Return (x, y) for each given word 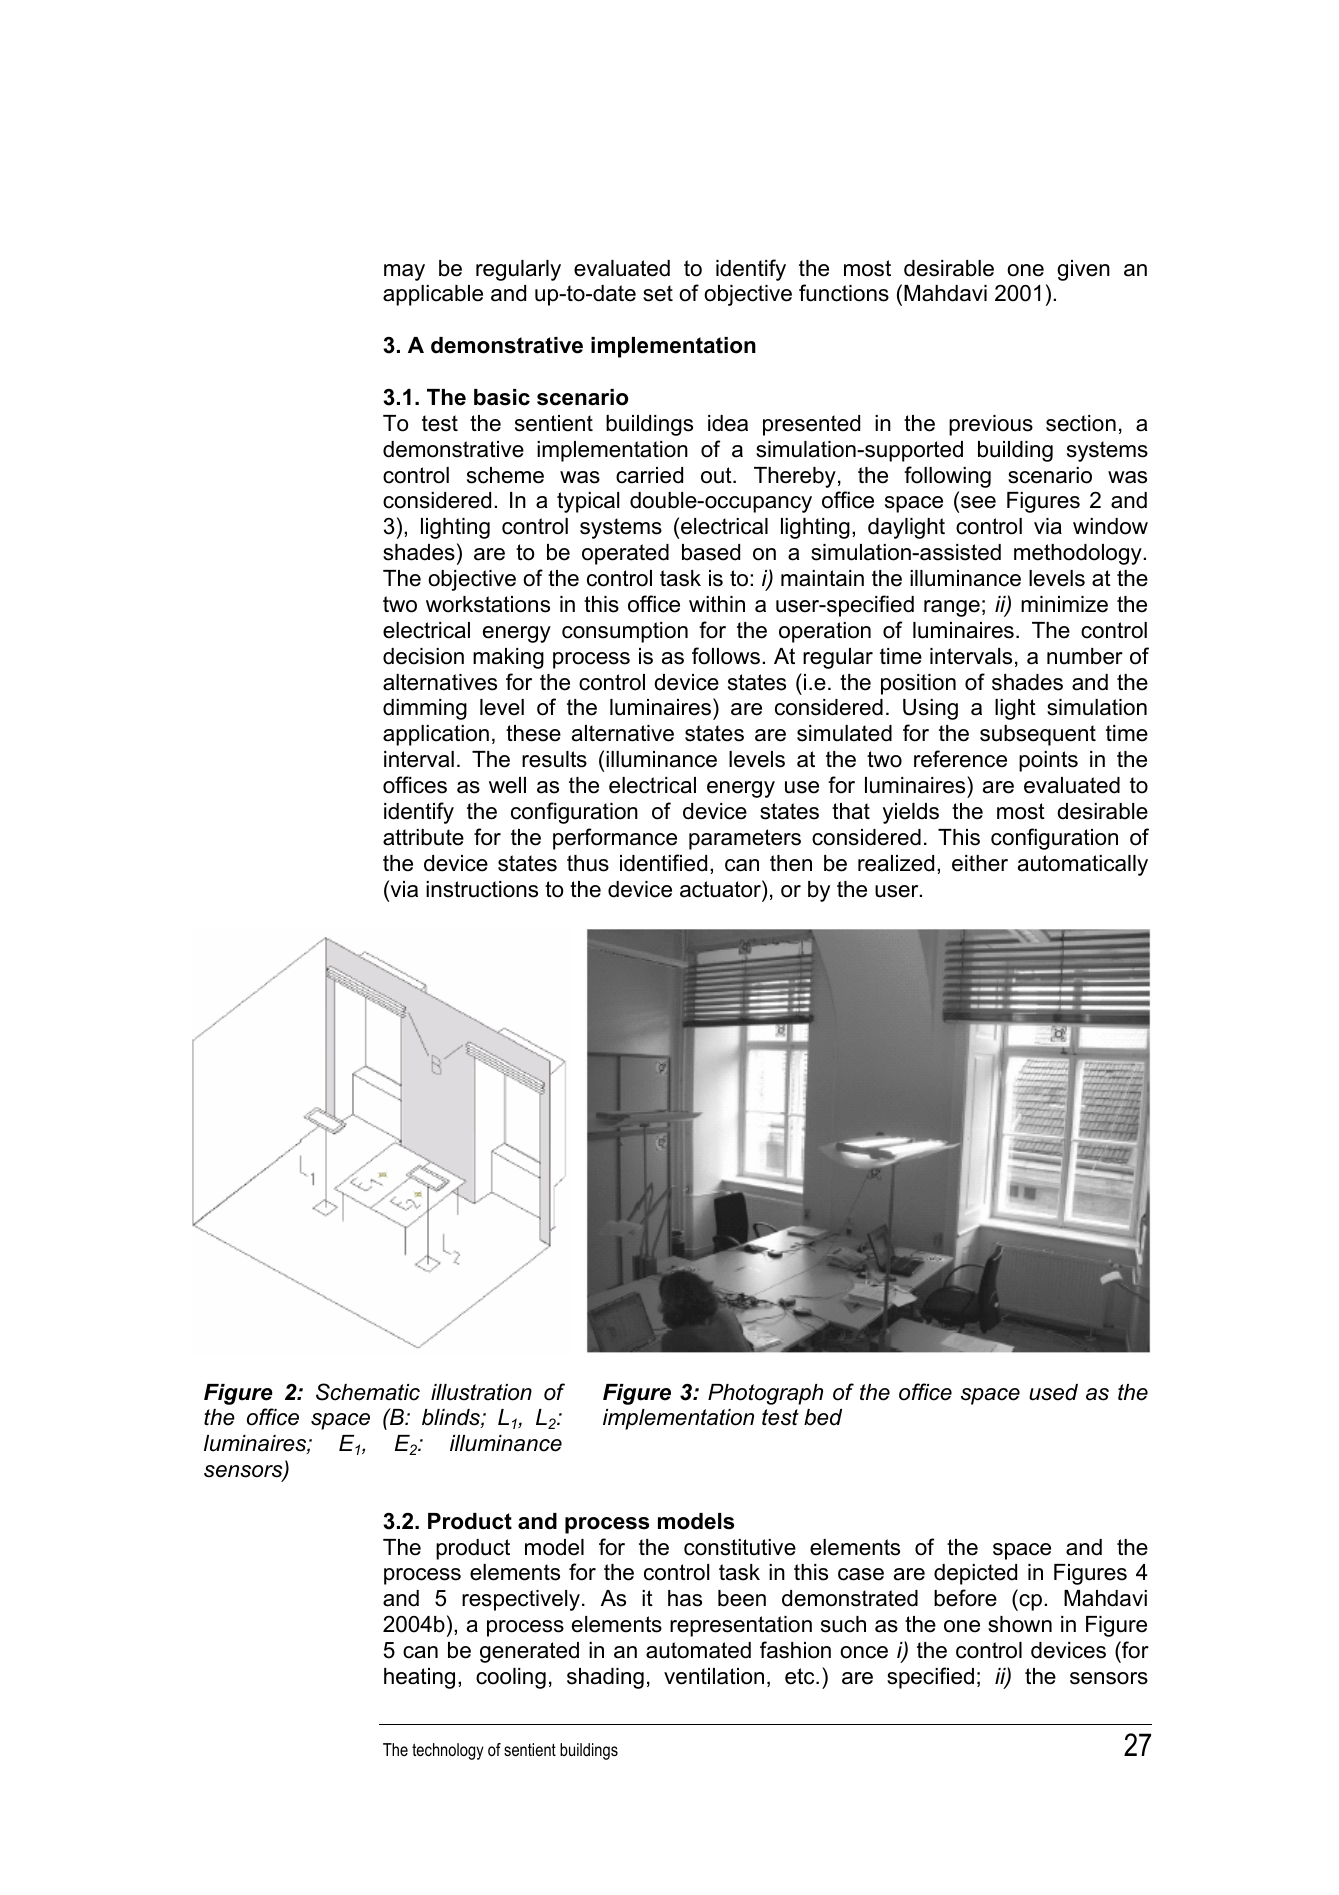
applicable (433, 295)
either (980, 863)
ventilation (714, 1676)
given (1083, 270)
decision (423, 656)
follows (726, 656)
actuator (721, 889)
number (1085, 656)
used (1053, 1392)
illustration (481, 1392)
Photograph (765, 1394)
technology (448, 1751)
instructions (482, 889)
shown (1020, 1624)
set (658, 293)
